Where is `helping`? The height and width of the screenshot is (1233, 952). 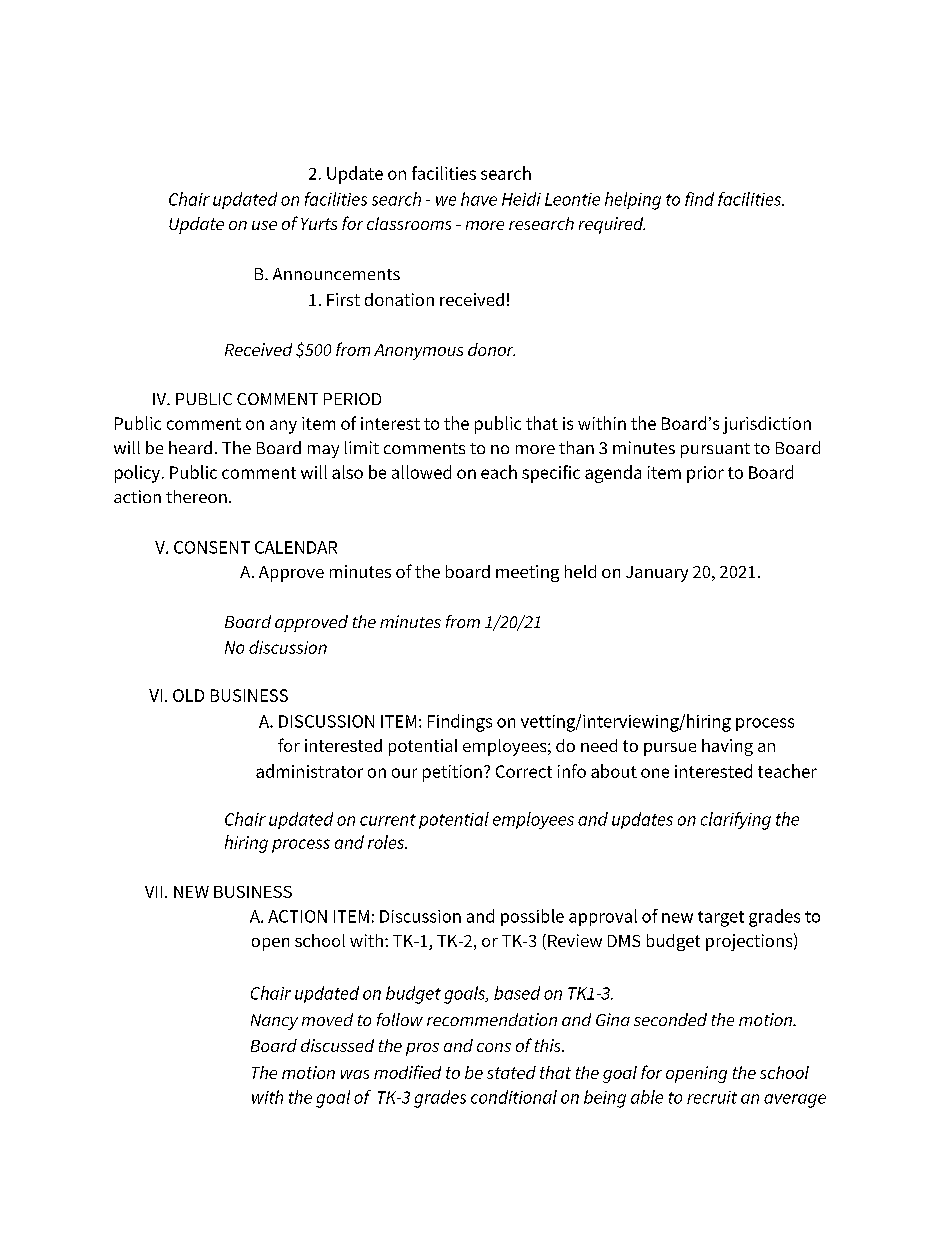
helping is located at coordinates (633, 201).
